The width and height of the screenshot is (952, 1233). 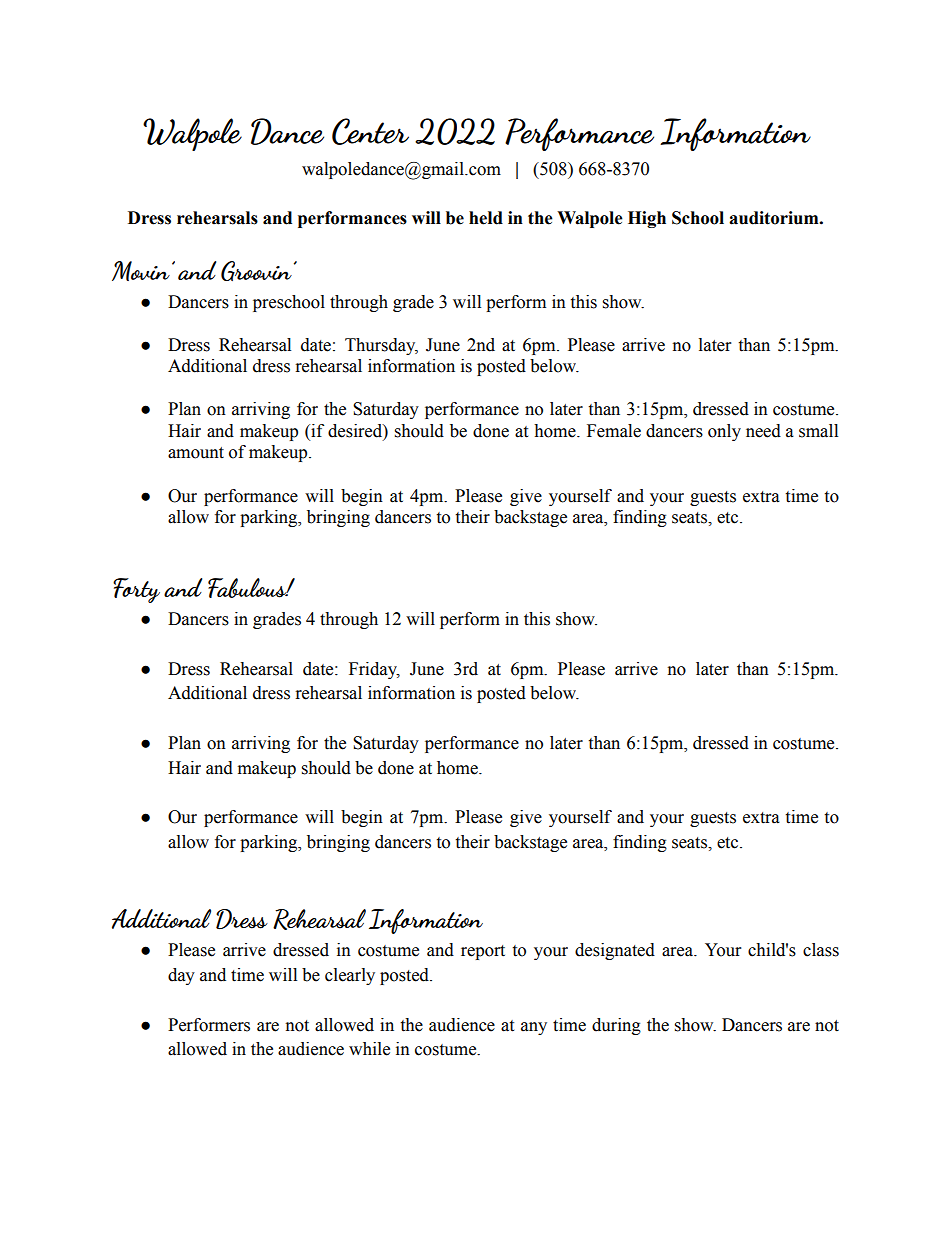 I want to click on during, so click(x=616, y=1026).
